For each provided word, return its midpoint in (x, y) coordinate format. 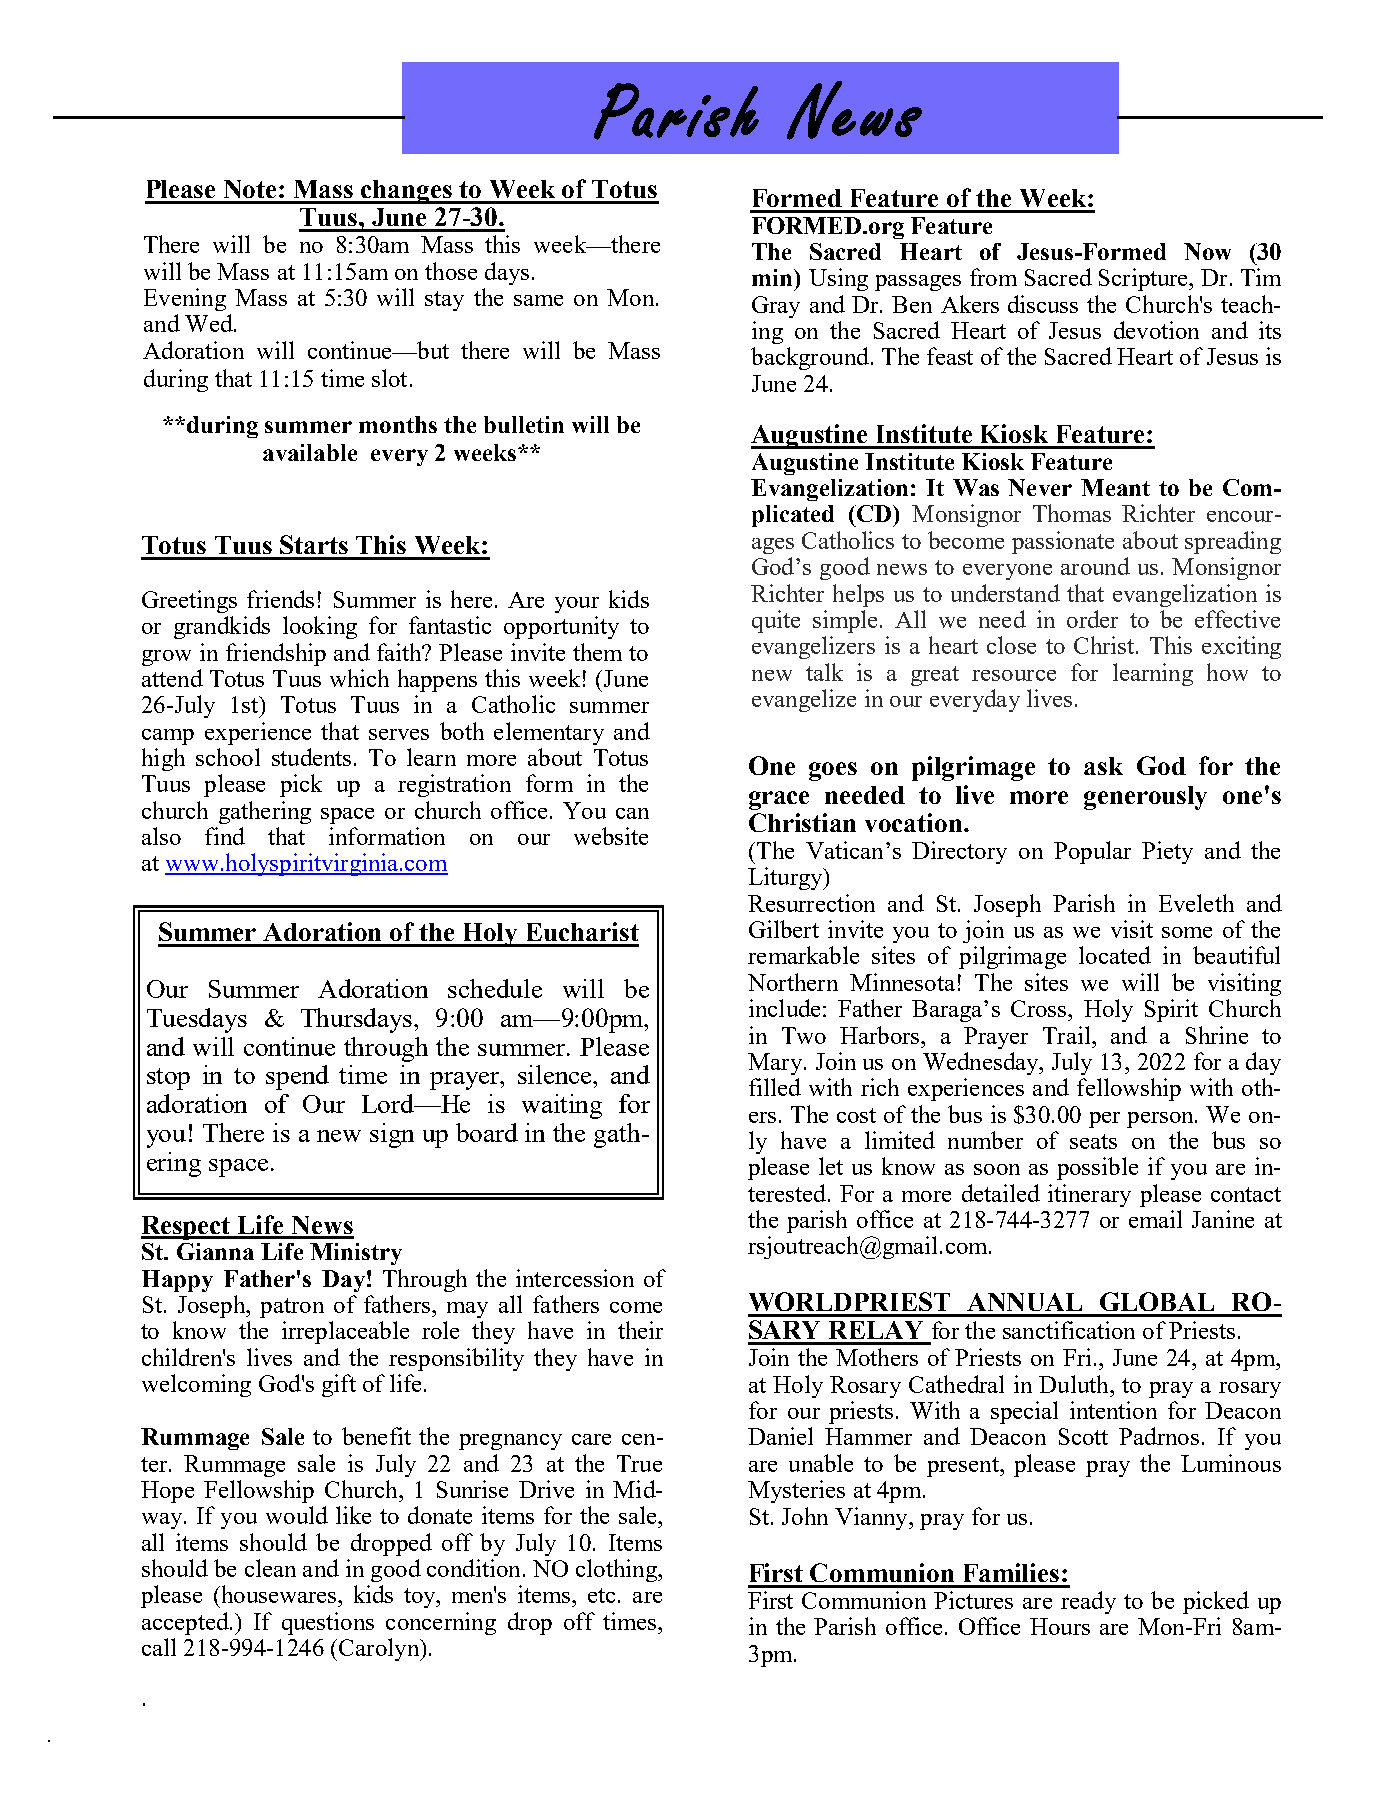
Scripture (1145, 279)
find (225, 836)
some (1187, 932)
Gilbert (784, 929)
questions (328, 1623)
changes (407, 192)
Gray (776, 307)
